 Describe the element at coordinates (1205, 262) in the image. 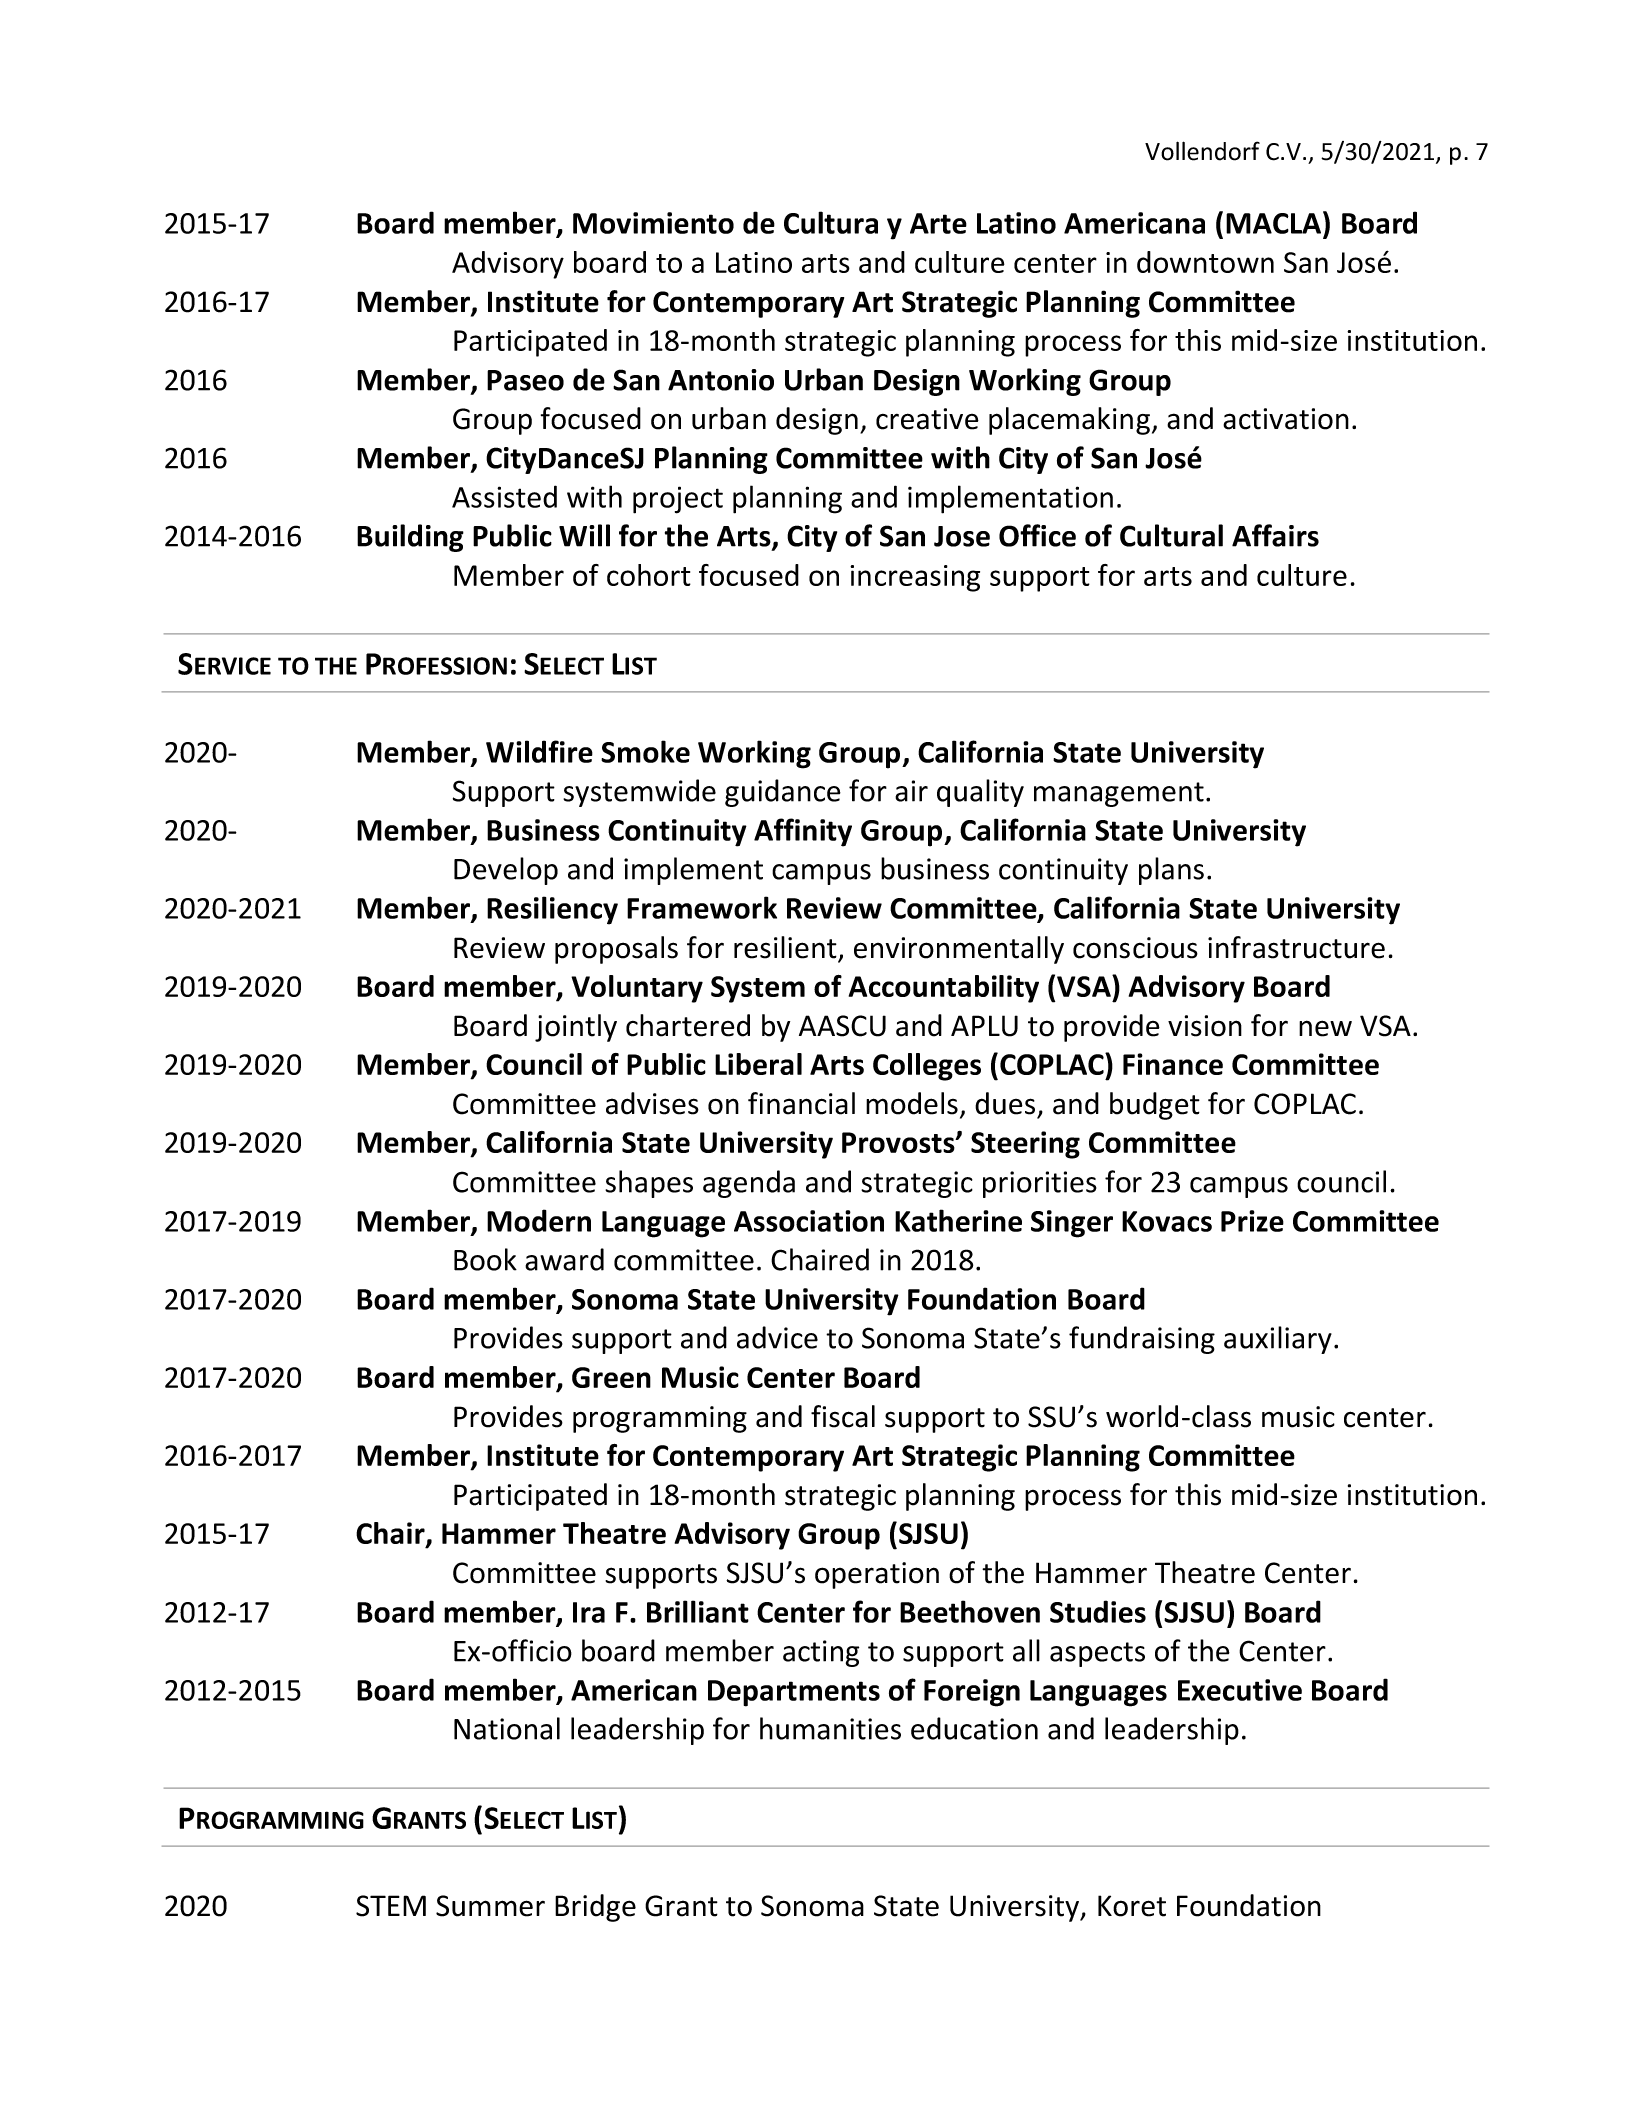

I see `downtown` at that location.
